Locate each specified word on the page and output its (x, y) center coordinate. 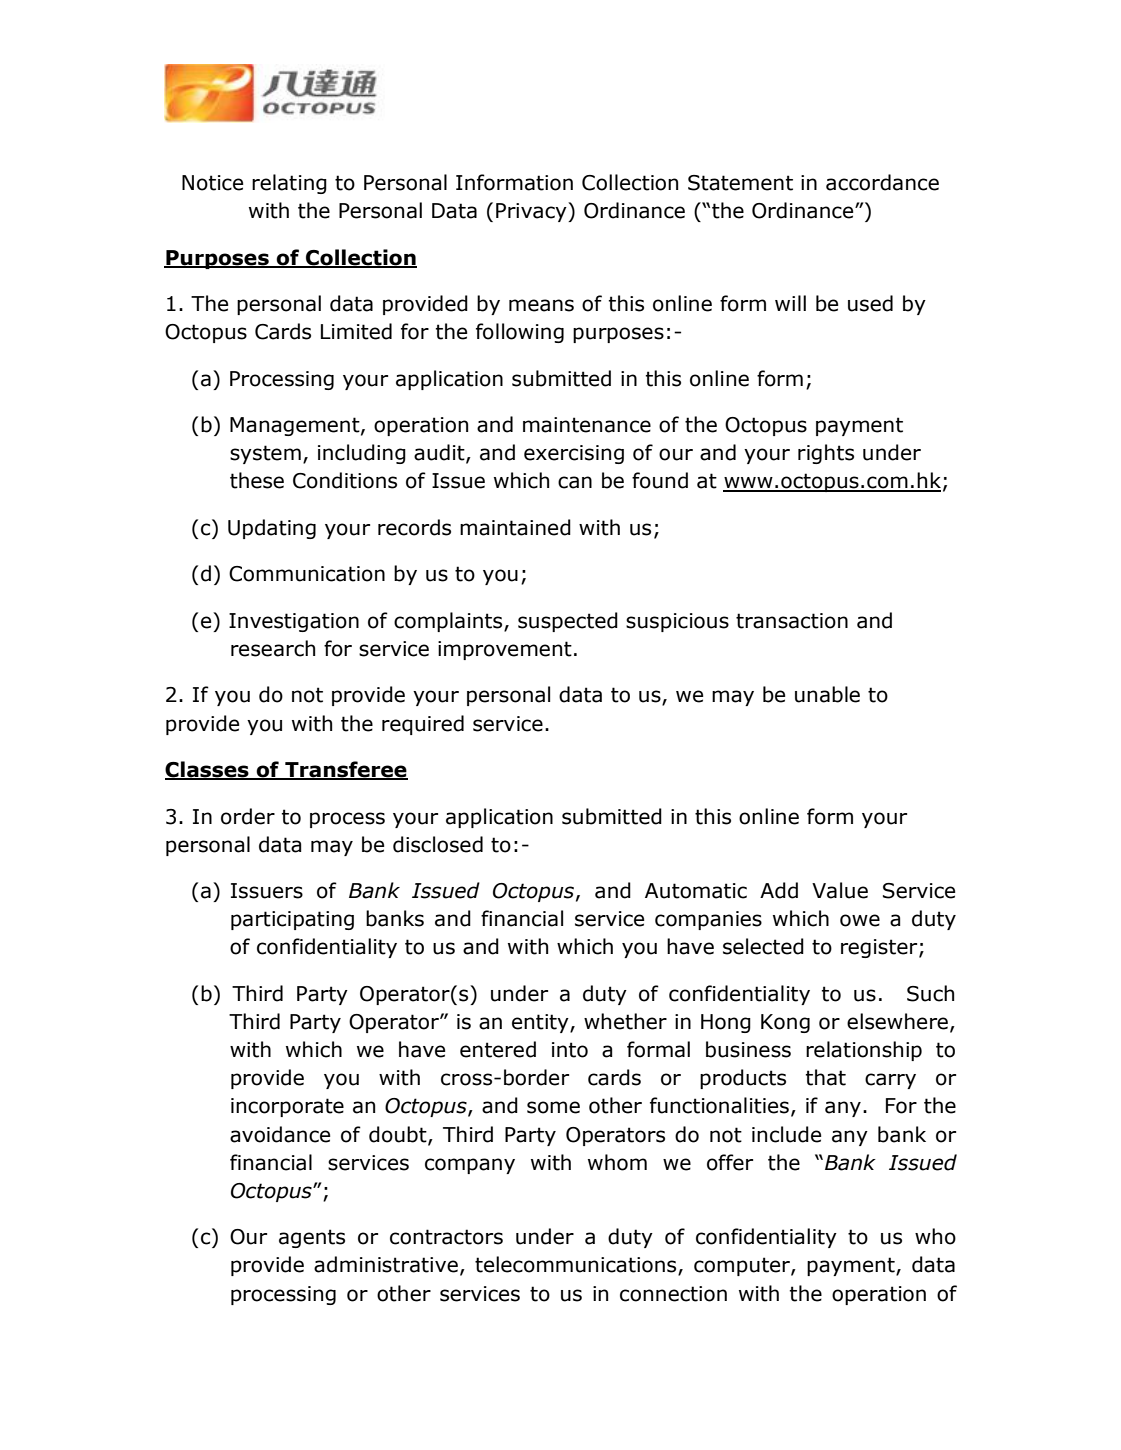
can (575, 482)
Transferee (345, 770)
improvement (505, 650)
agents (312, 1238)
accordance (882, 182)
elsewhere (897, 1021)
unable (827, 694)
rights (826, 454)
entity (541, 1023)
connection (673, 1294)
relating (289, 184)
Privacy (532, 212)
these (257, 480)
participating (292, 920)
